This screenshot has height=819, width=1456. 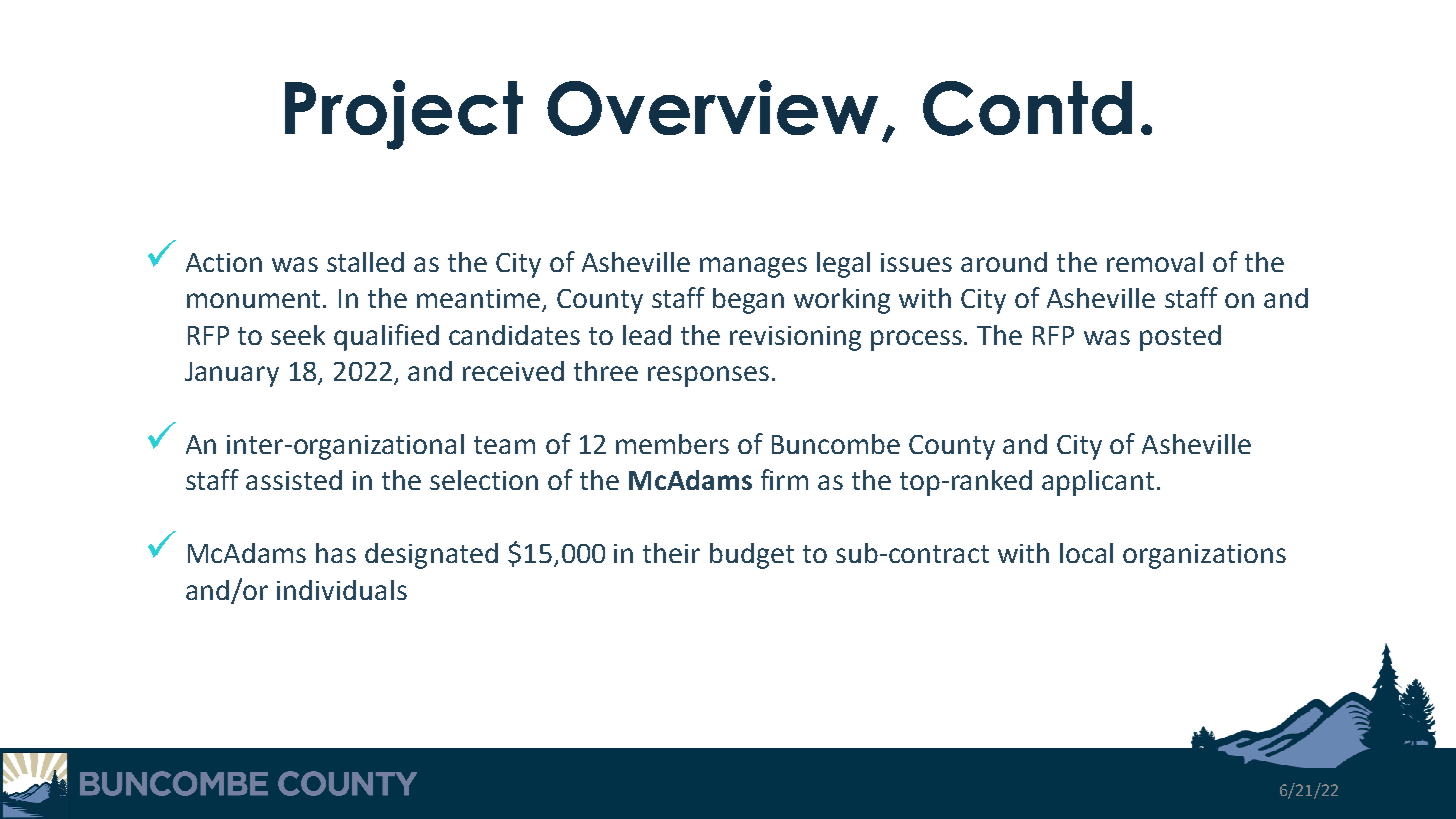 What do you see at coordinates (1155, 262) in the screenshot?
I see `removal` at bounding box center [1155, 262].
